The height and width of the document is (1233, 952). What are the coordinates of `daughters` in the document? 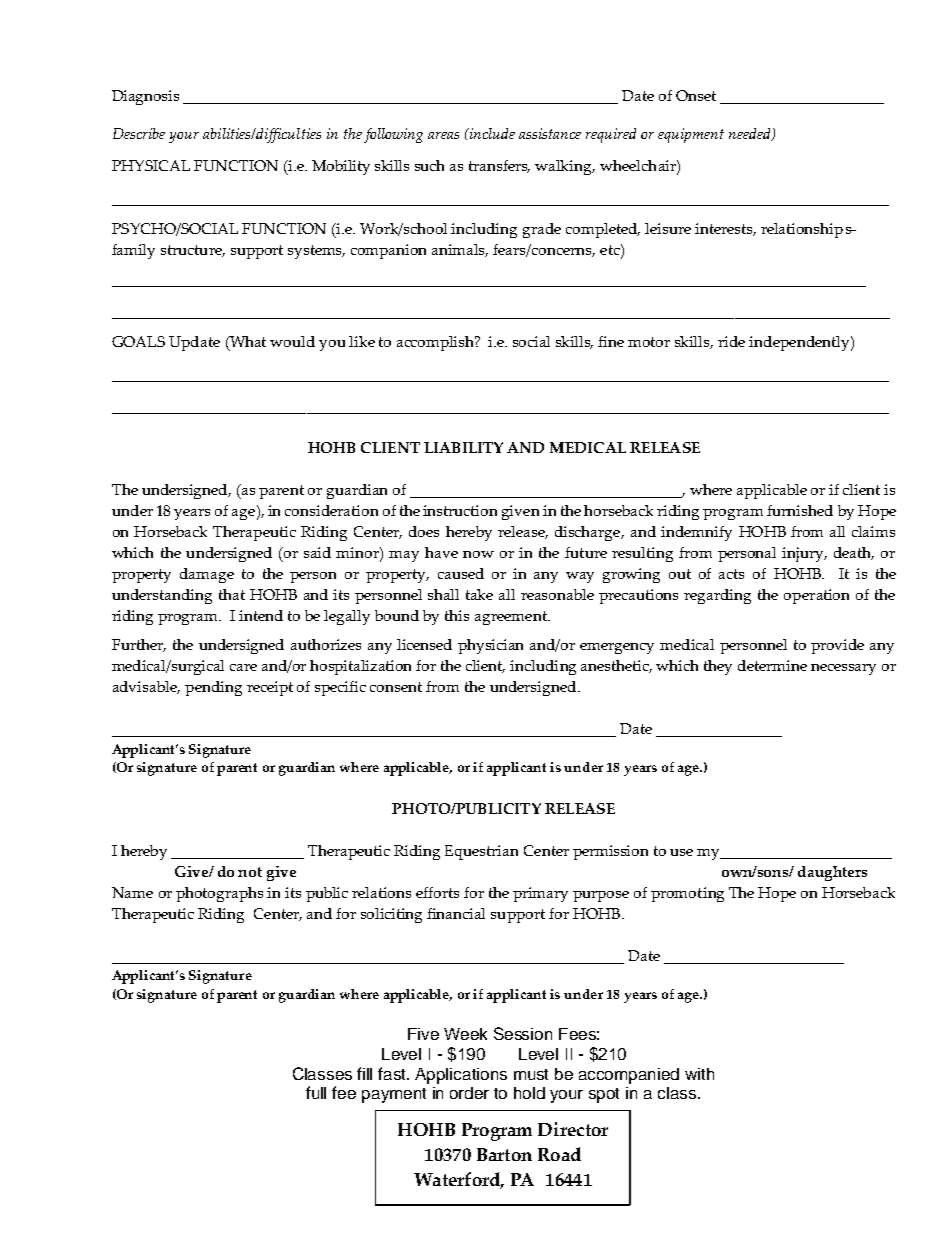 It's located at (832, 873).
